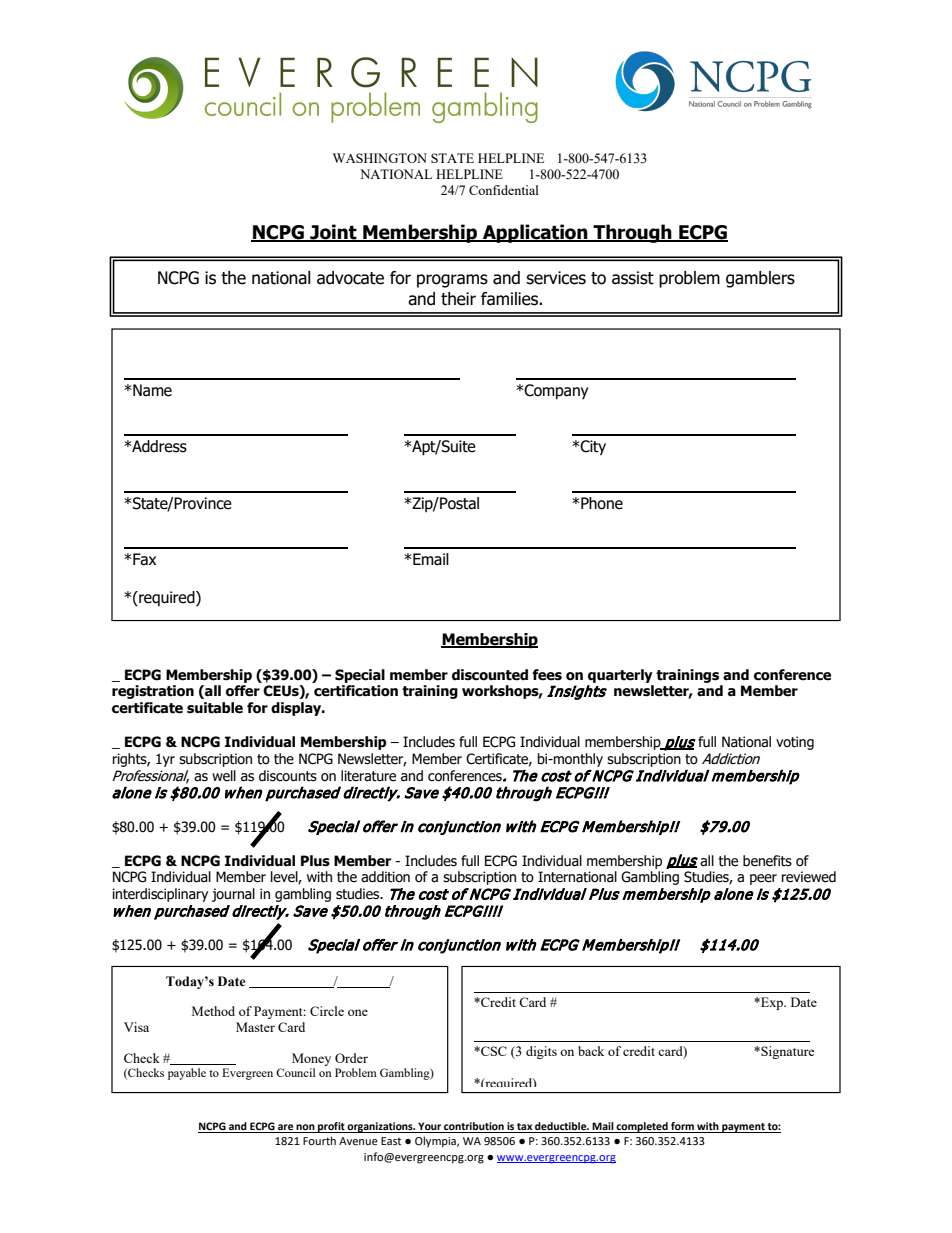 The width and height of the image is (952, 1233). What do you see at coordinates (385, 877) in the image?
I see `addition` at bounding box center [385, 877].
